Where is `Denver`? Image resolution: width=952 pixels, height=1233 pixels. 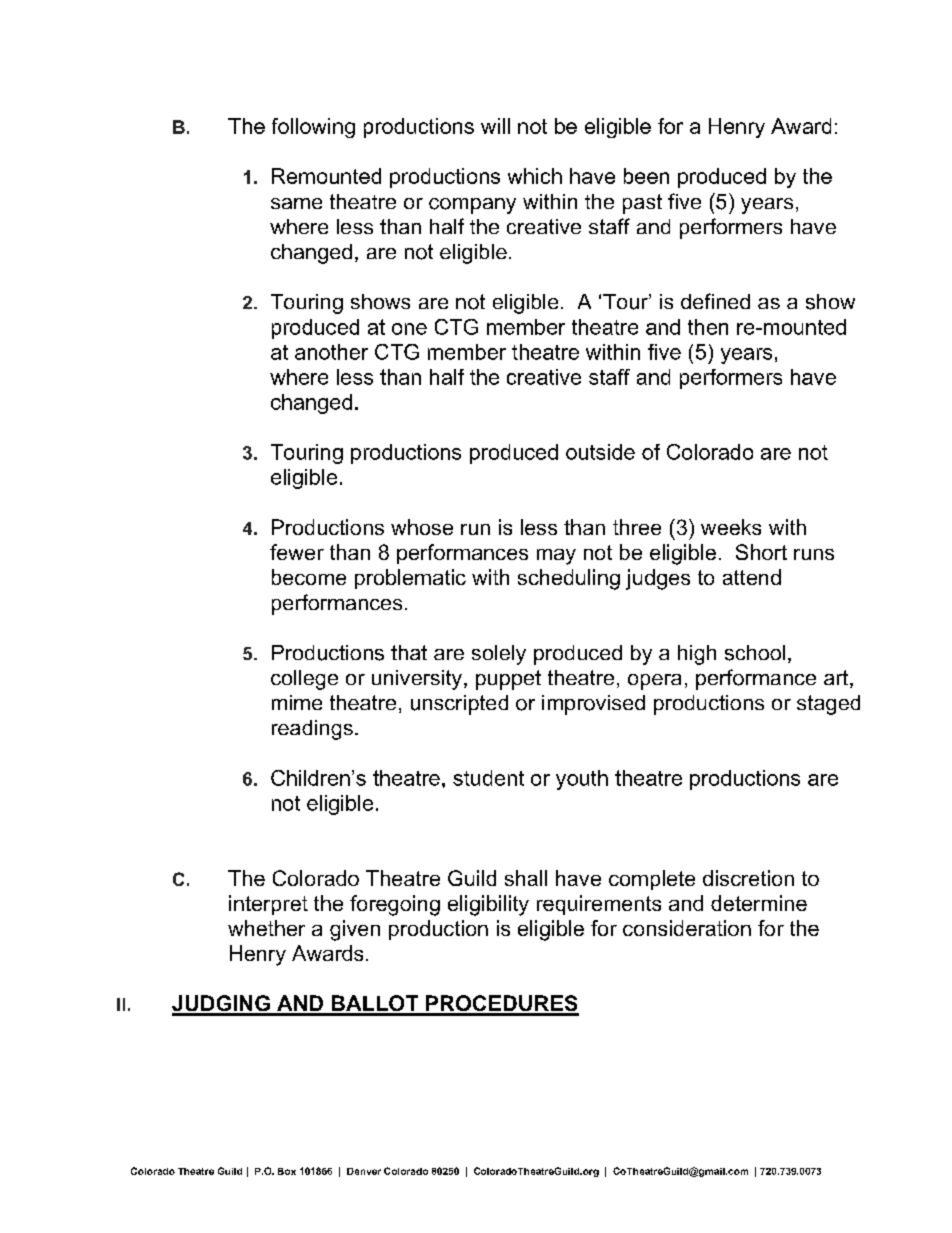 Denver is located at coordinates (364, 1171).
